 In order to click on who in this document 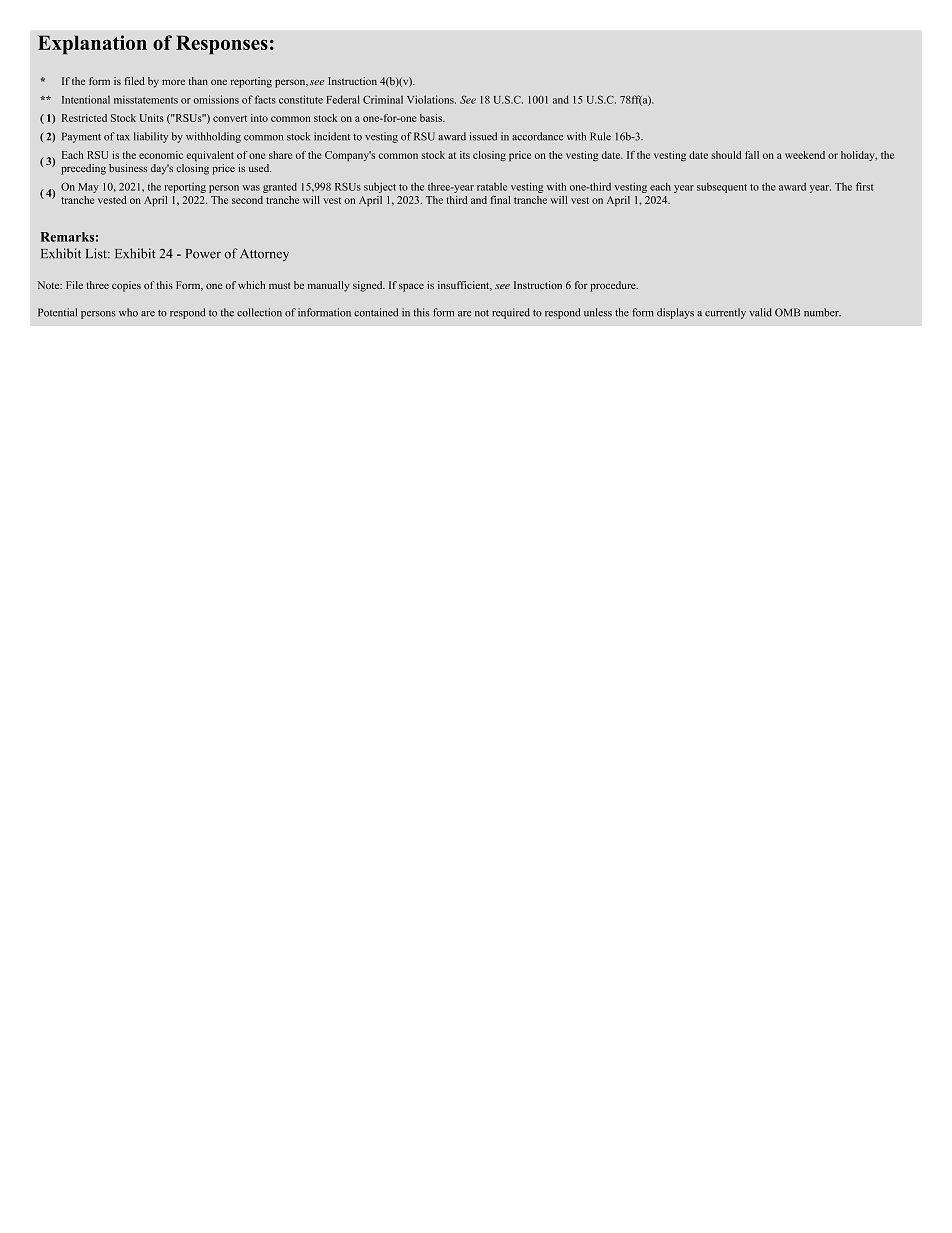, I will do `click(128, 312)`.
